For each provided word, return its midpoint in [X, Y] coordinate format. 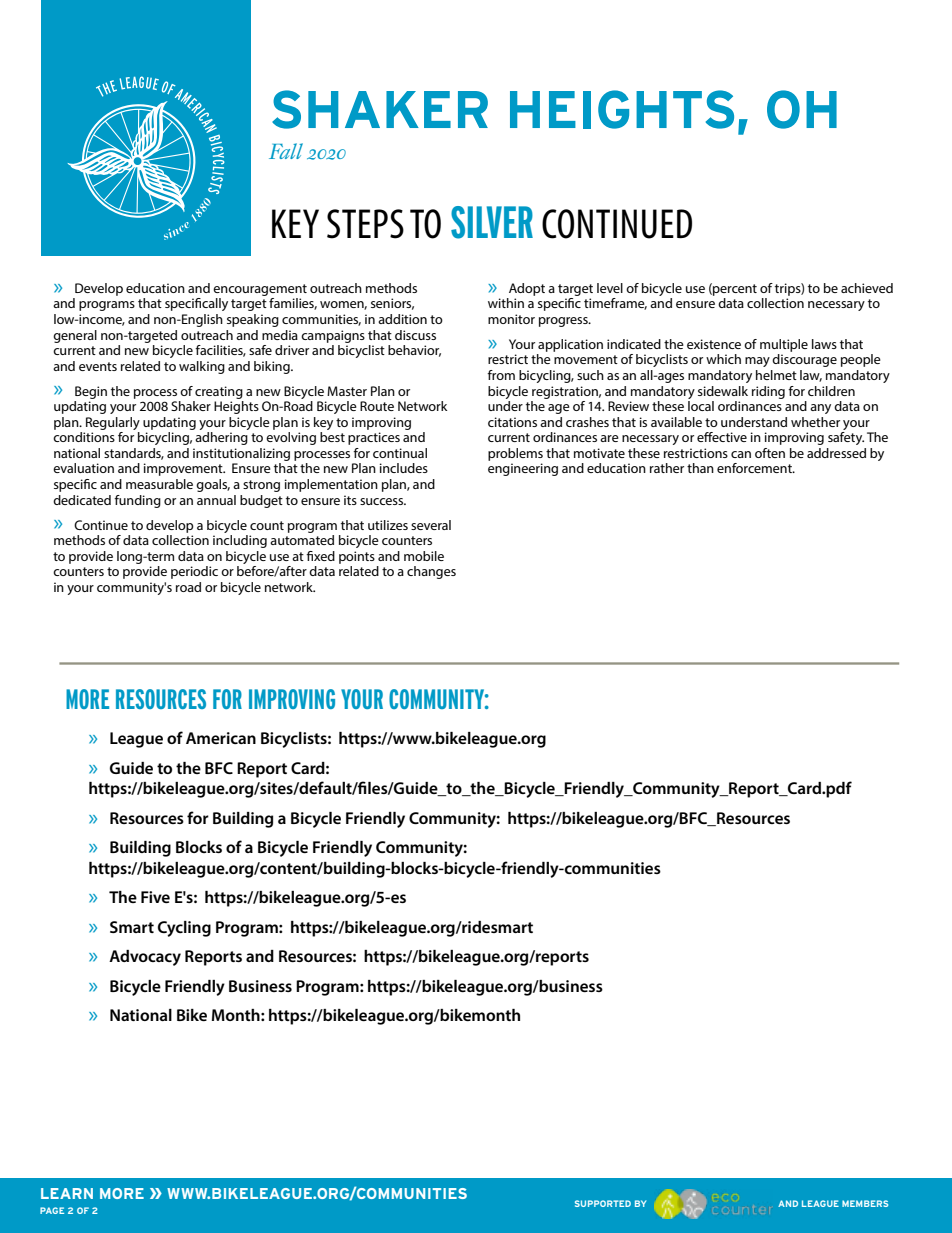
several [431, 525]
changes [431, 572]
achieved [867, 288]
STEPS [365, 224]
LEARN [67, 1193]
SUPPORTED [603, 1203]
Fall [286, 151]
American [221, 738]
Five [155, 897]
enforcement [755, 468]
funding [137, 501]
